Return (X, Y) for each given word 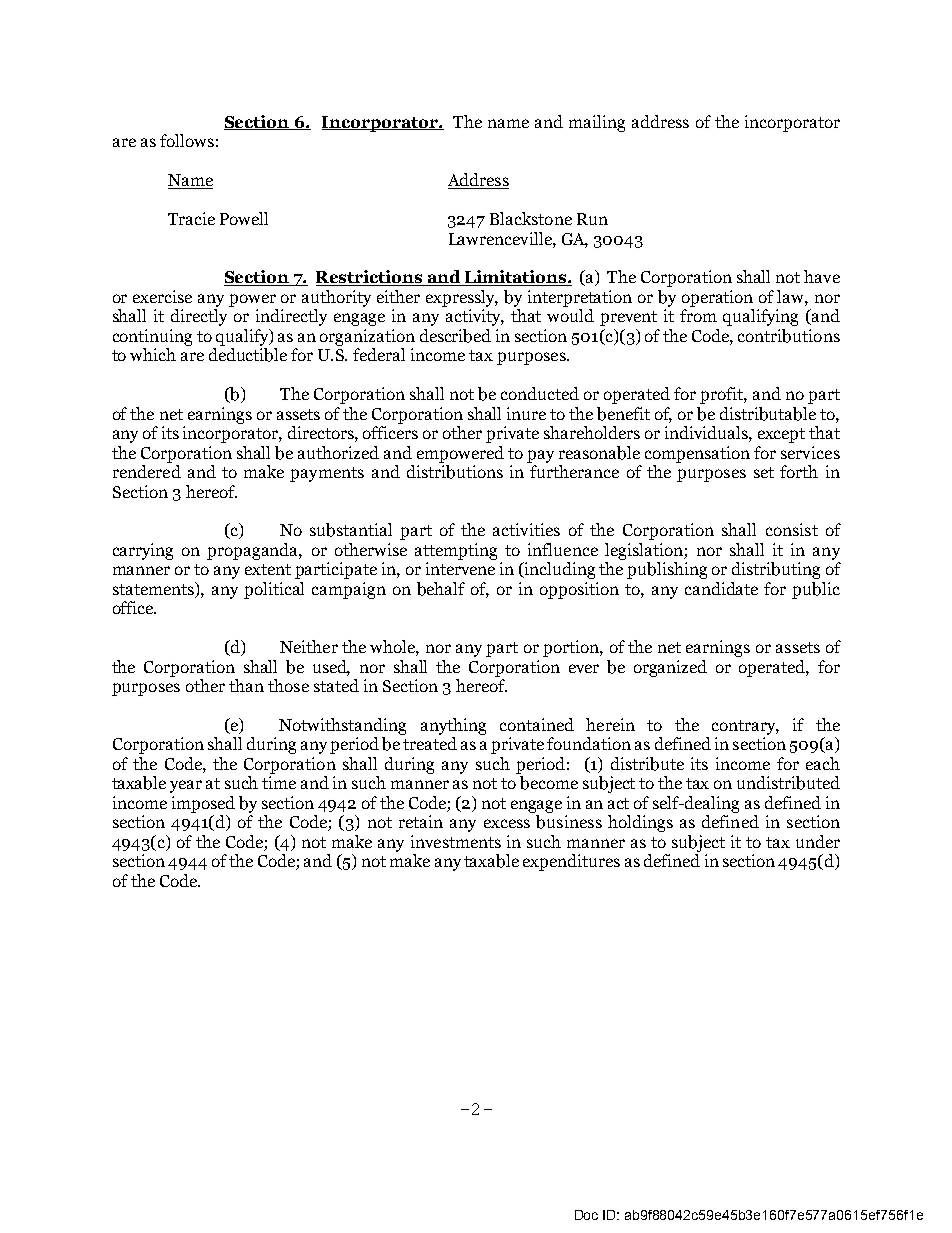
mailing (597, 123)
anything (453, 726)
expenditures (571, 862)
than (246, 685)
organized (670, 668)
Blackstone (531, 218)
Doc (586, 1215)
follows (187, 140)
